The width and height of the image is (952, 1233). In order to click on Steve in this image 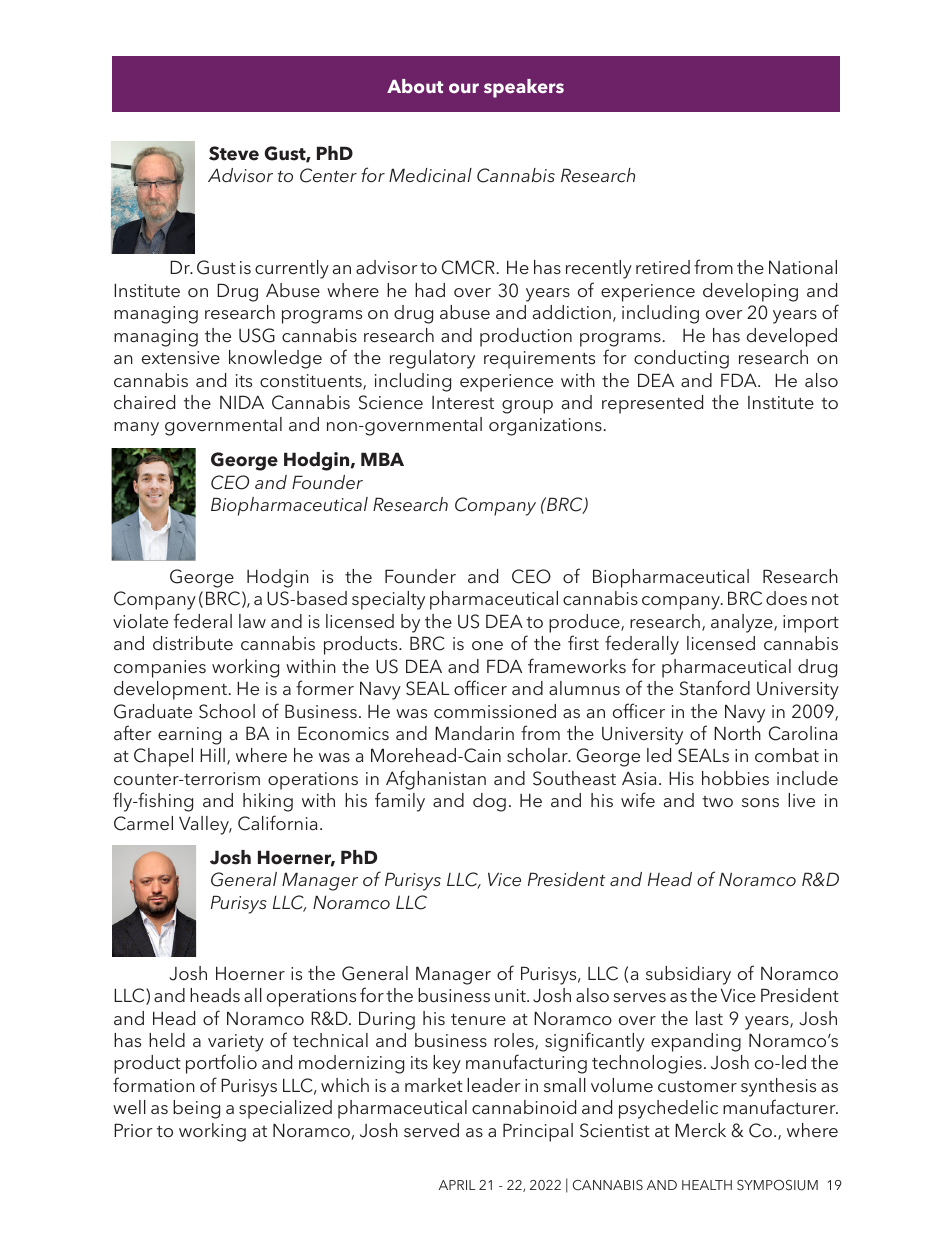, I will do `click(234, 153)`.
